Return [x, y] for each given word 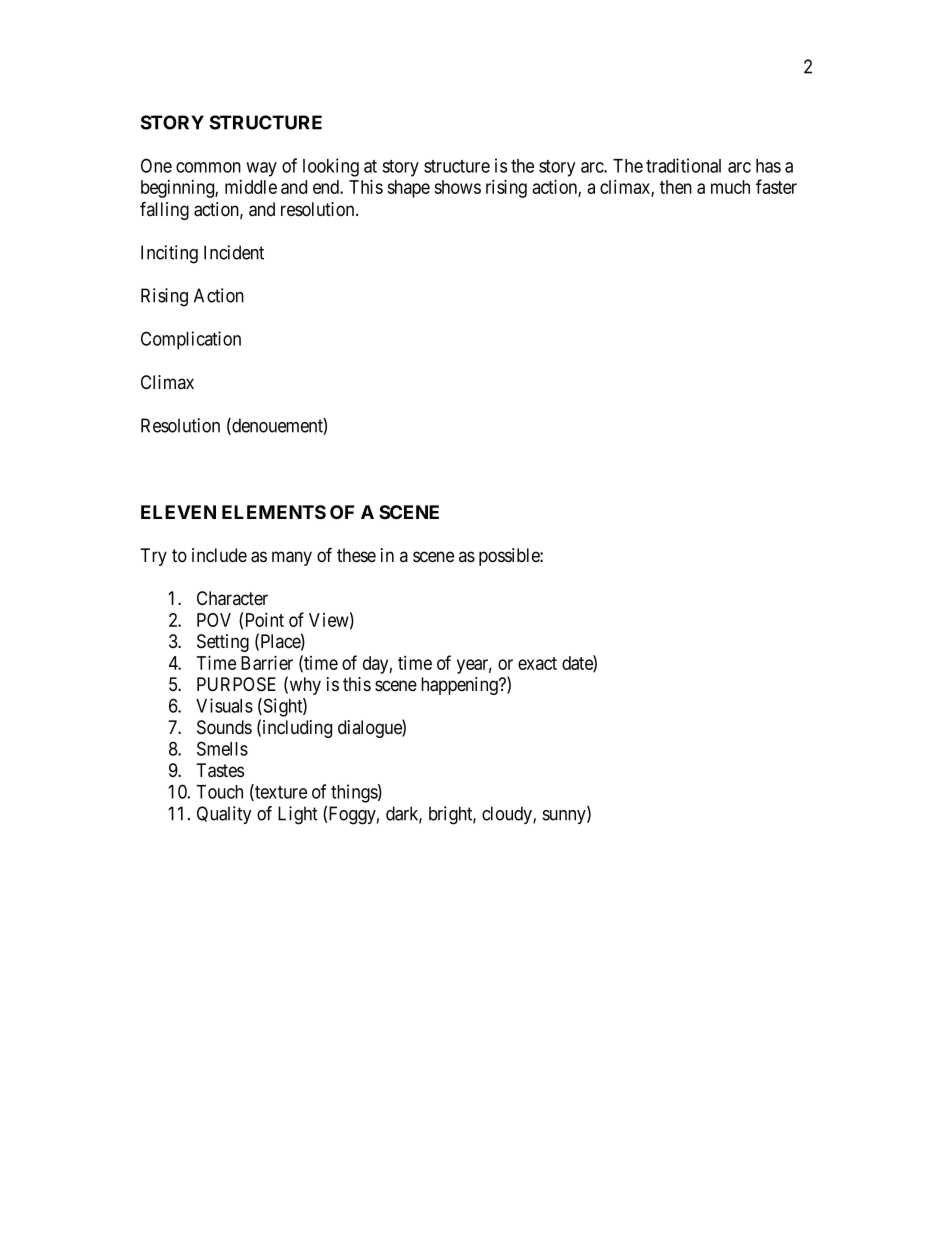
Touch [219, 792]
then [676, 187]
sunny [565, 817]
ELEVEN [178, 512]
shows [457, 187]
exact [537, 663]
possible [510, 557]
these [356, 555]
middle [251, 187]
